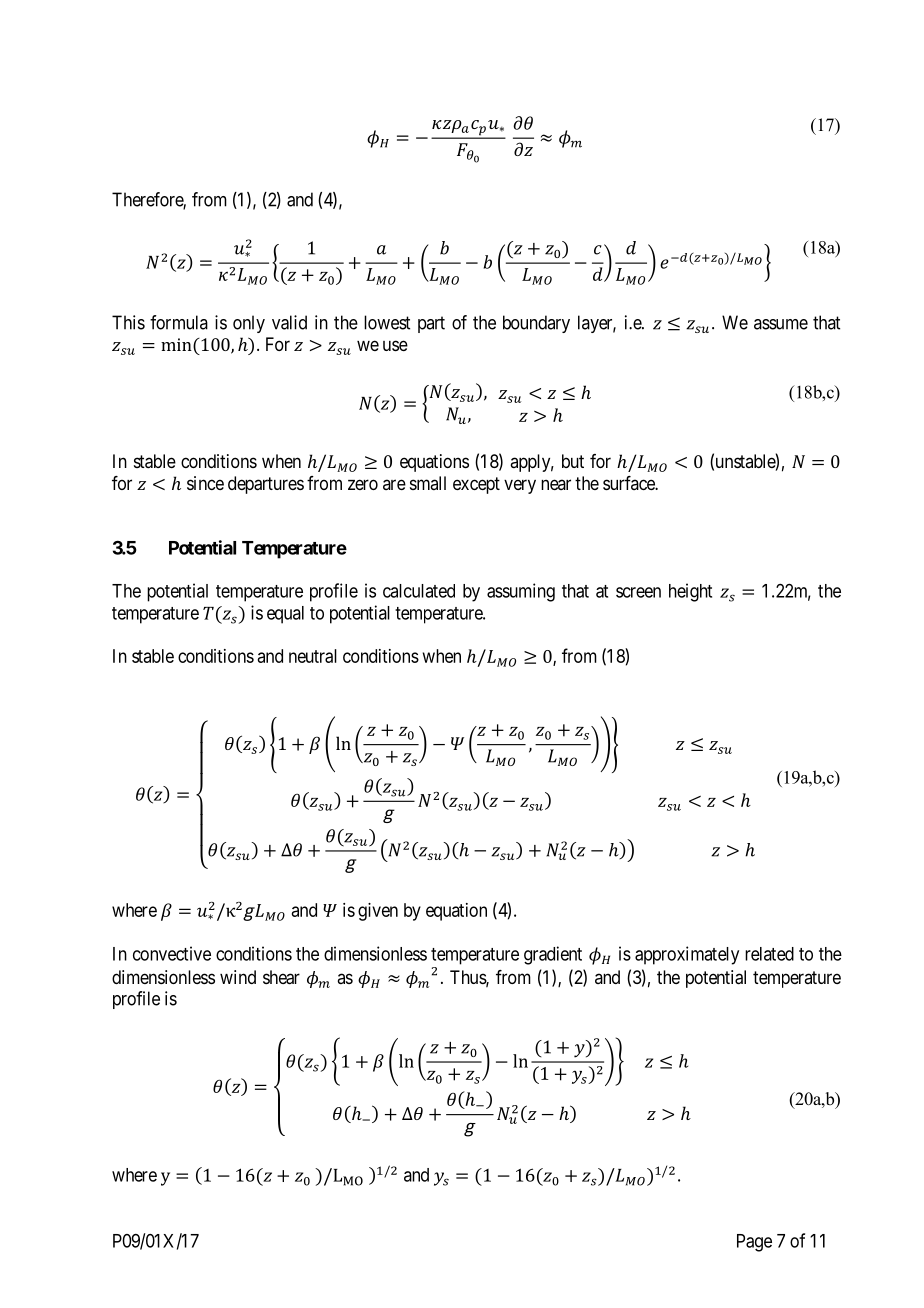 The image size is (924, 1308). Describe the element at coordinates (781, 324) in the screenshot. I see `assume` at that location.
